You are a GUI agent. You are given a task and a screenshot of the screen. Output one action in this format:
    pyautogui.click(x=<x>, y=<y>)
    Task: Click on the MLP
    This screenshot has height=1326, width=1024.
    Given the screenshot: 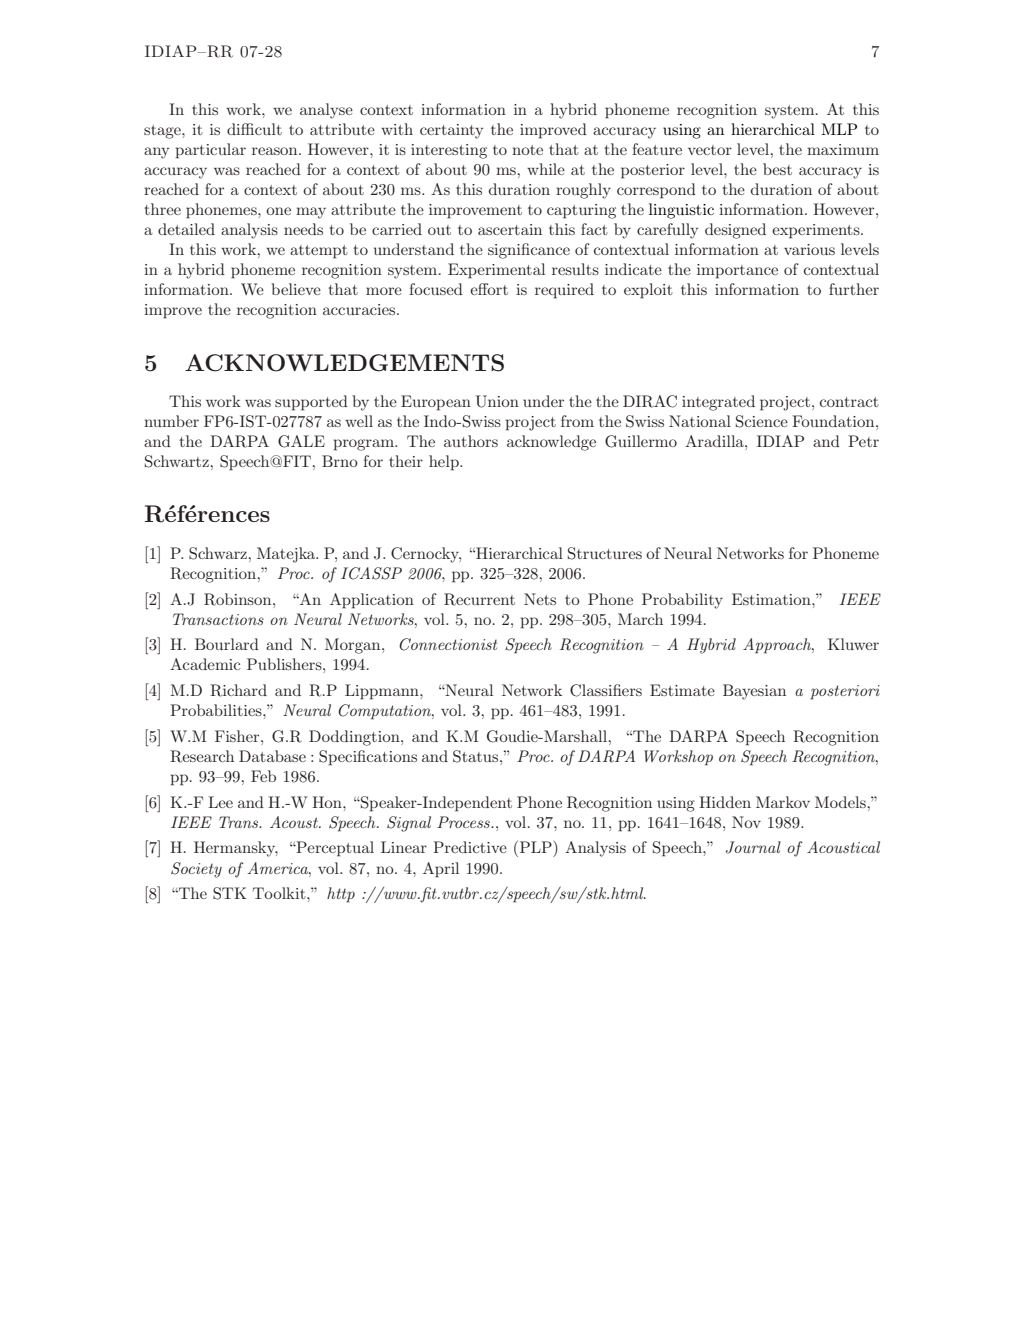 What is the action you would take?
    pyautogui.click(x=839, y=129)
